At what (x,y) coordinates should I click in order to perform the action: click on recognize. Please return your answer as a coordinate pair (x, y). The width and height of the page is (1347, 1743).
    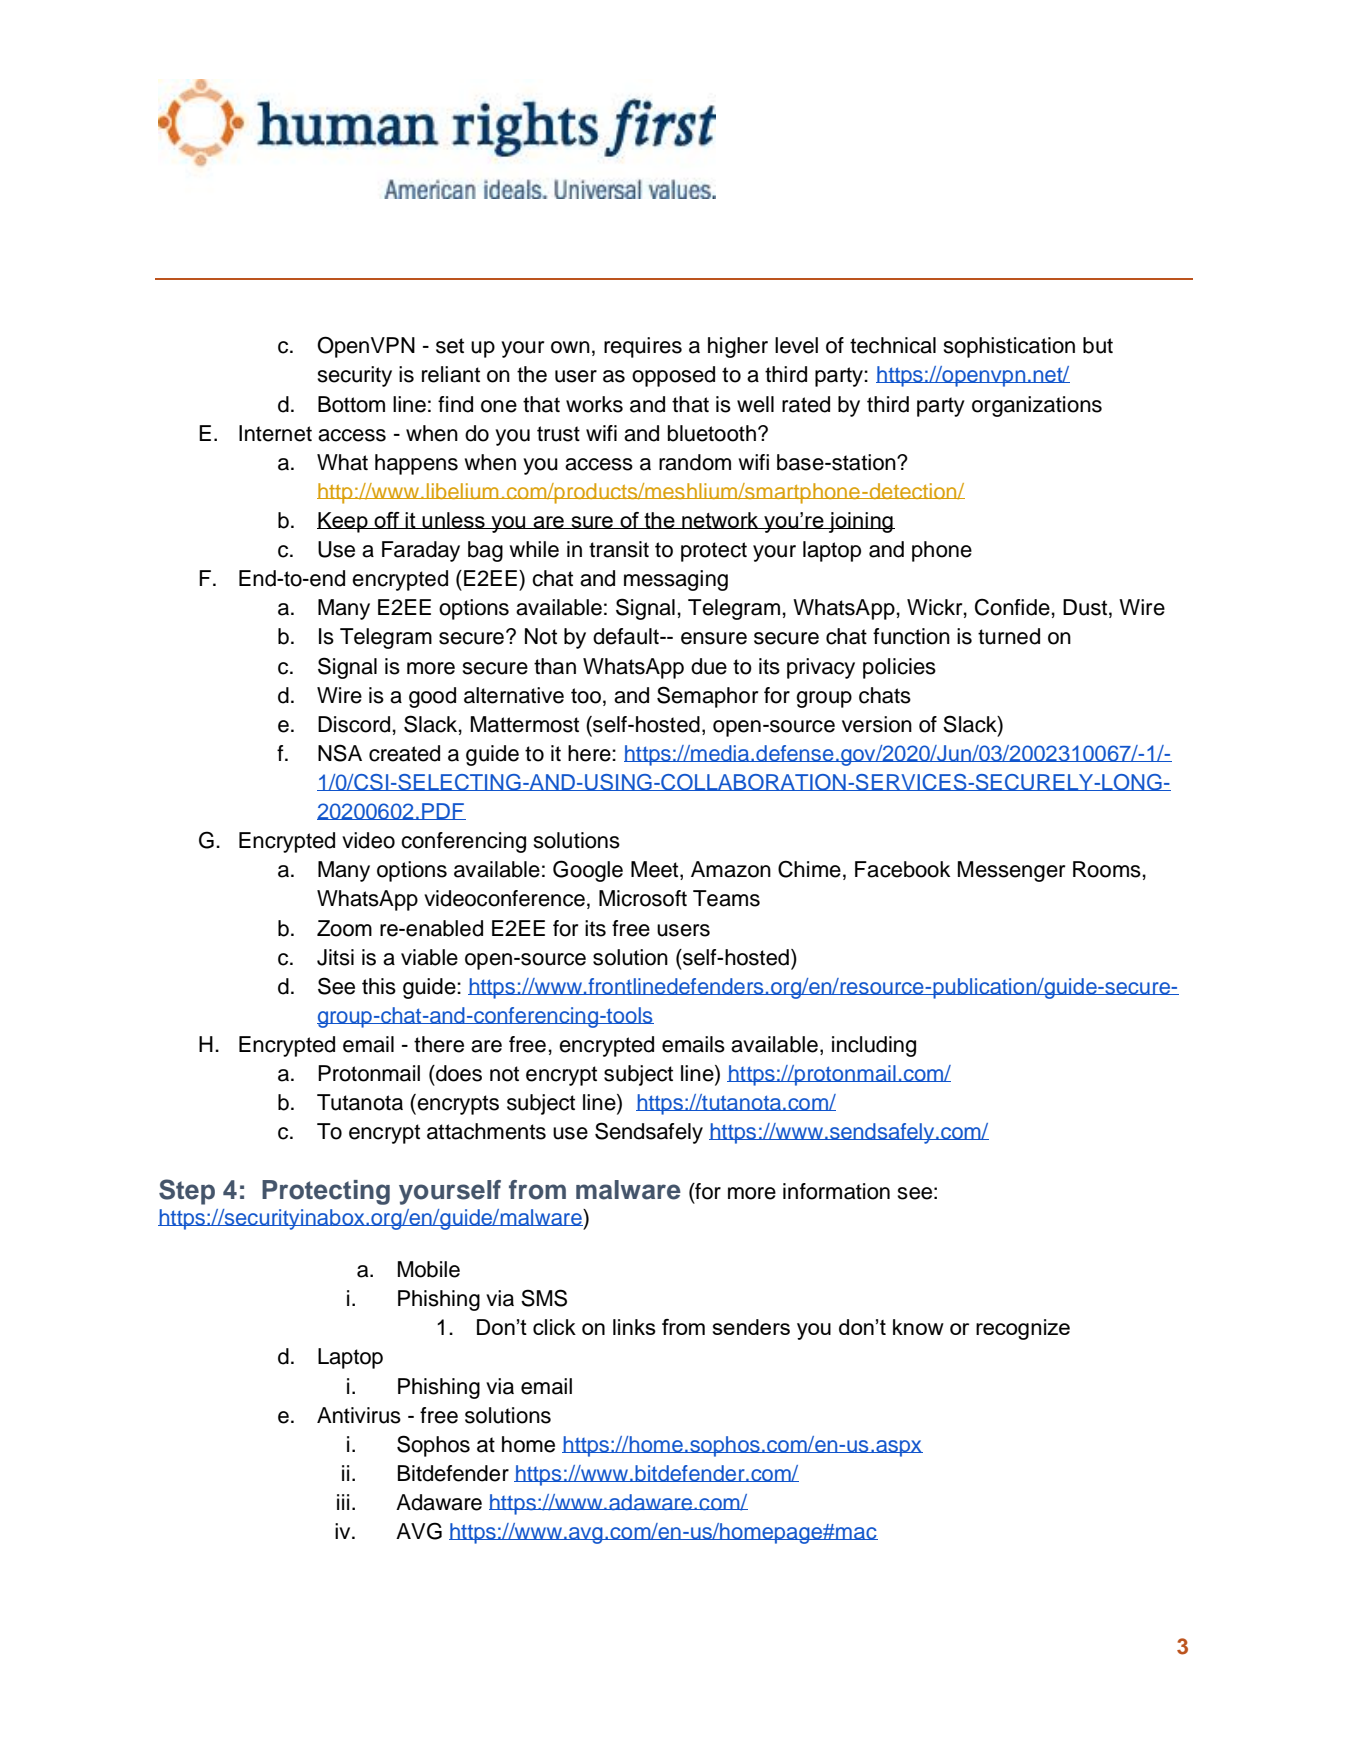
    Looking at the image, I should click on (1023, 1329).
